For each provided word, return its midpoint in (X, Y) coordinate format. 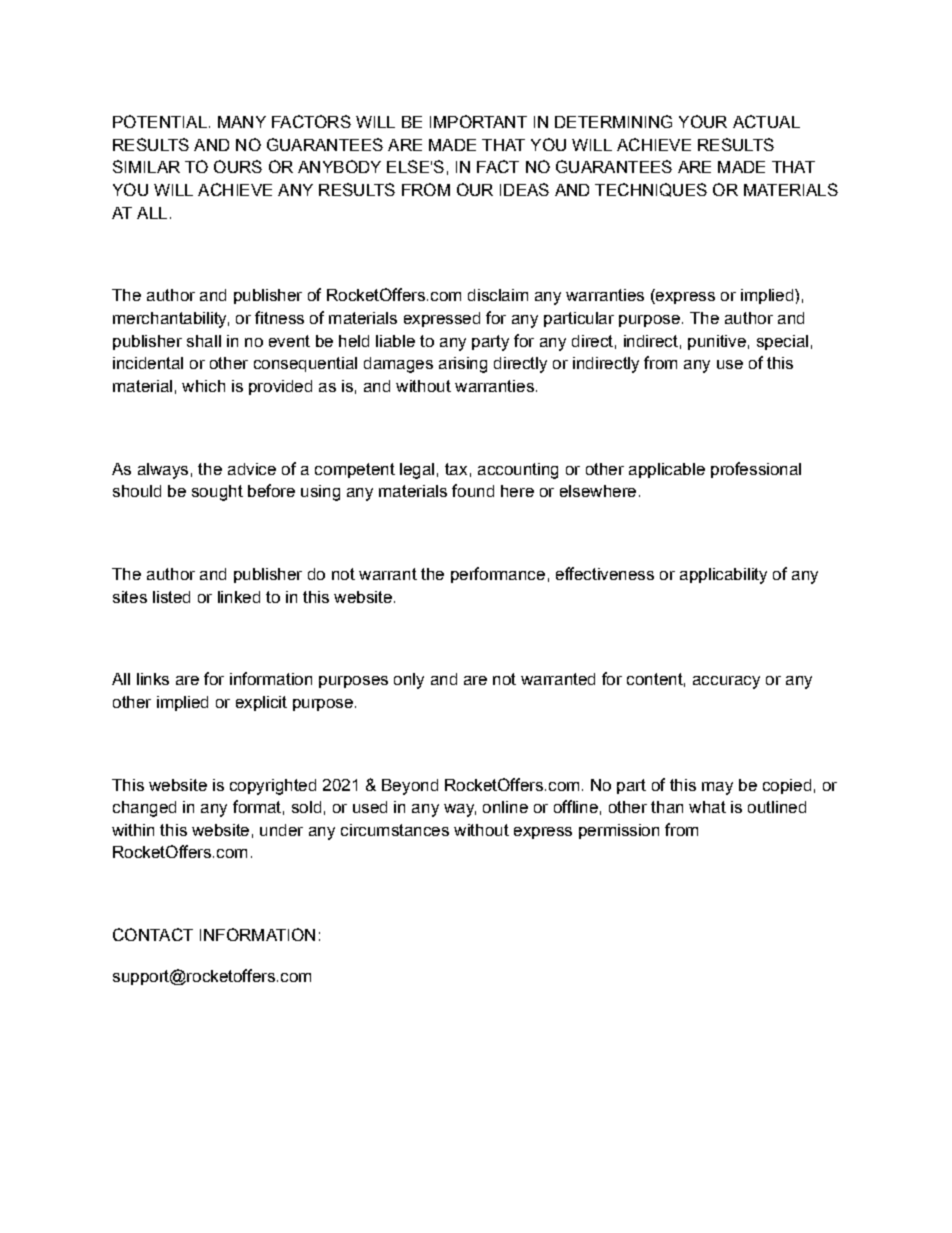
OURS (238, 166)
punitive (717, 342)
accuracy (726, 682)
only (409, 681)
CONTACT (153, 934)
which (203, 386)
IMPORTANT (478, 121)
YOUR (703, 121)
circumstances (395, 830)
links (153, 679)
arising (463, 365)
